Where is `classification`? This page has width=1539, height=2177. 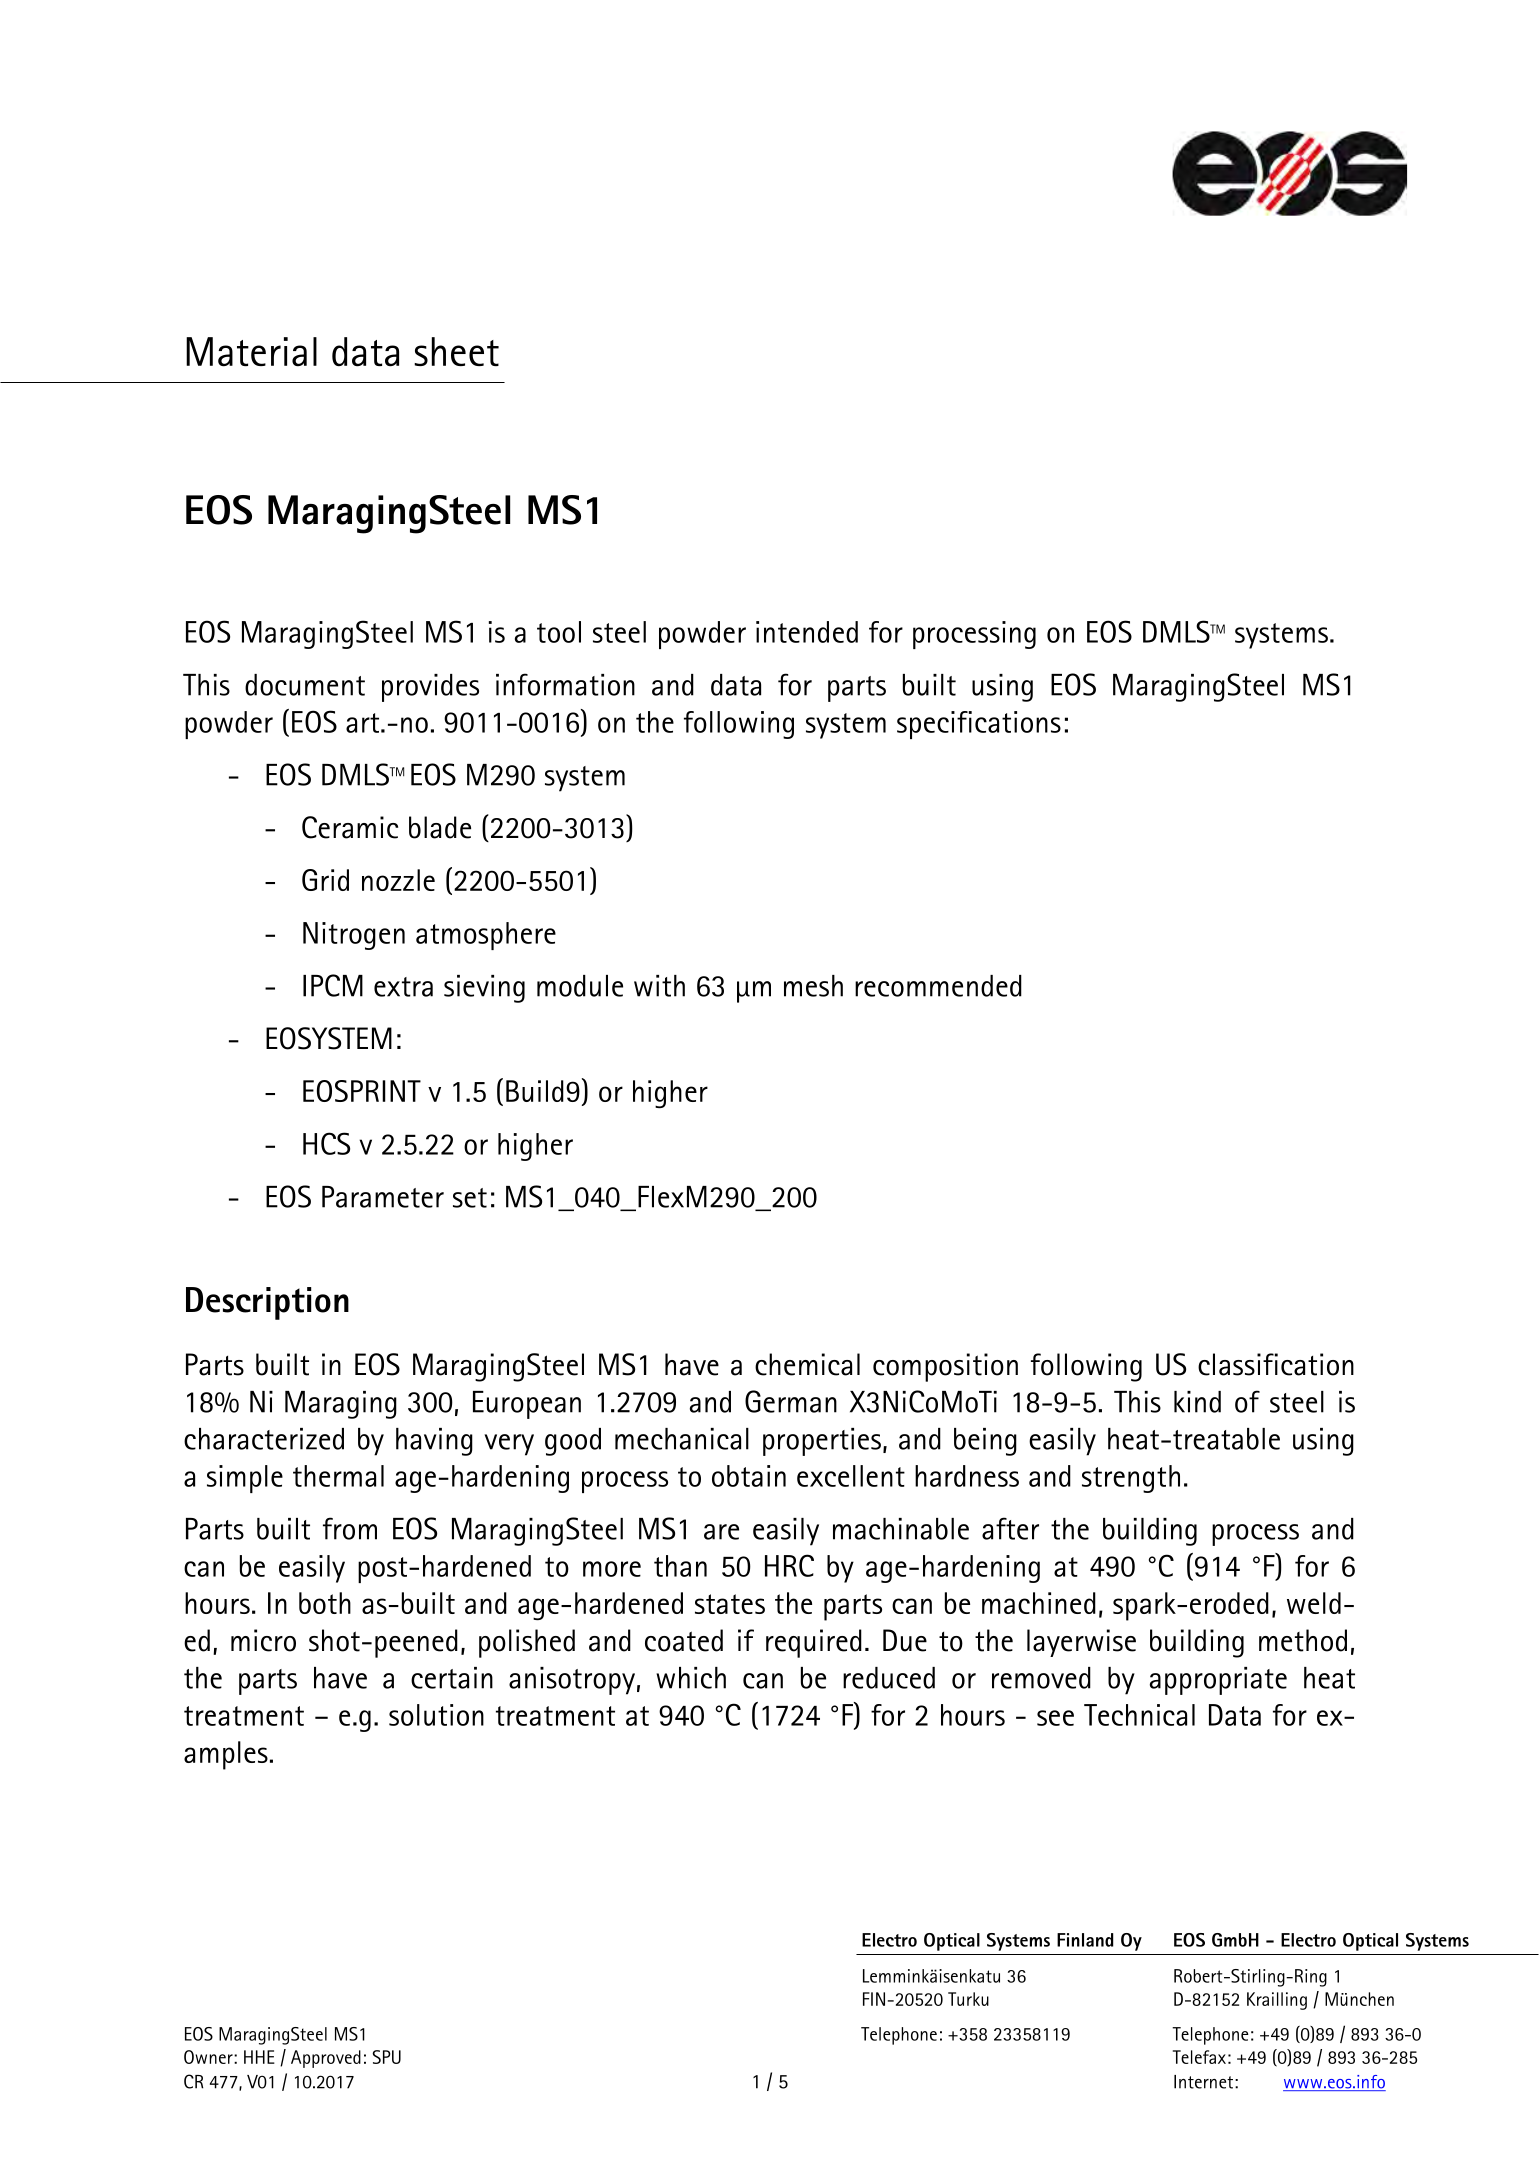 classification is located at coordinates (1276, 1364).
